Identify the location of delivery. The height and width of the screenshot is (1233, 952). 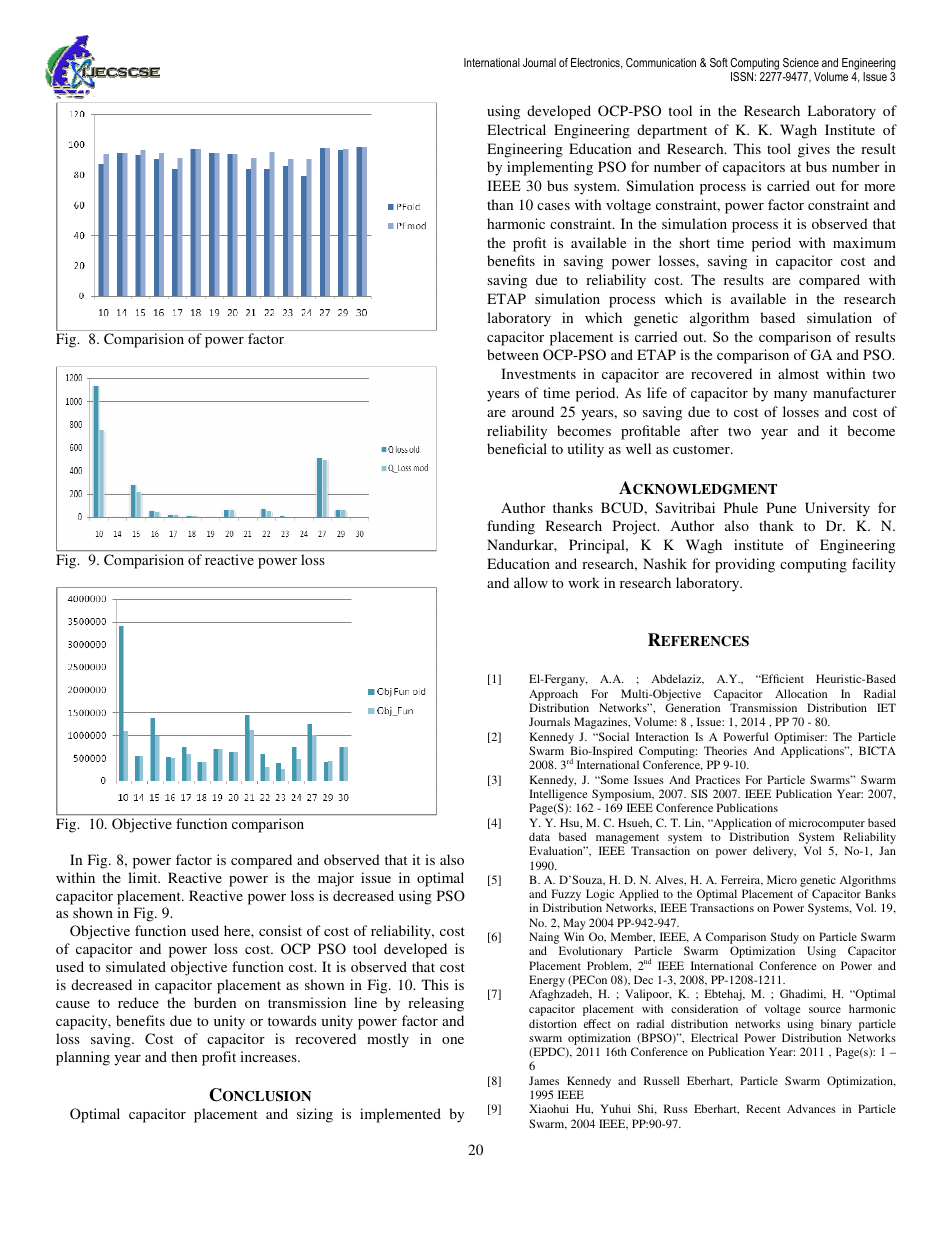
(774, 852).
